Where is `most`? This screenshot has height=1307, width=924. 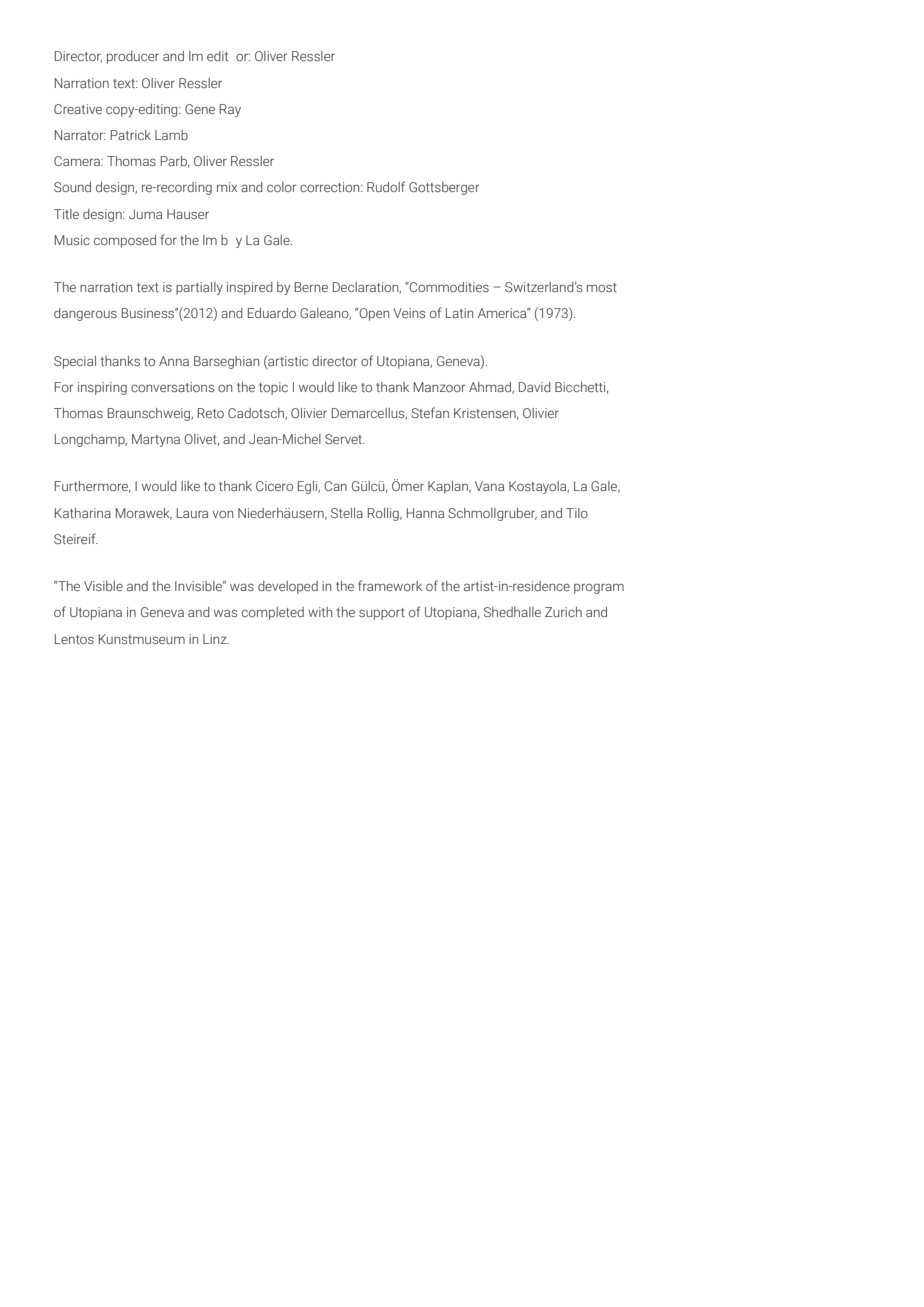 most is located at coordinates (602, 287).
